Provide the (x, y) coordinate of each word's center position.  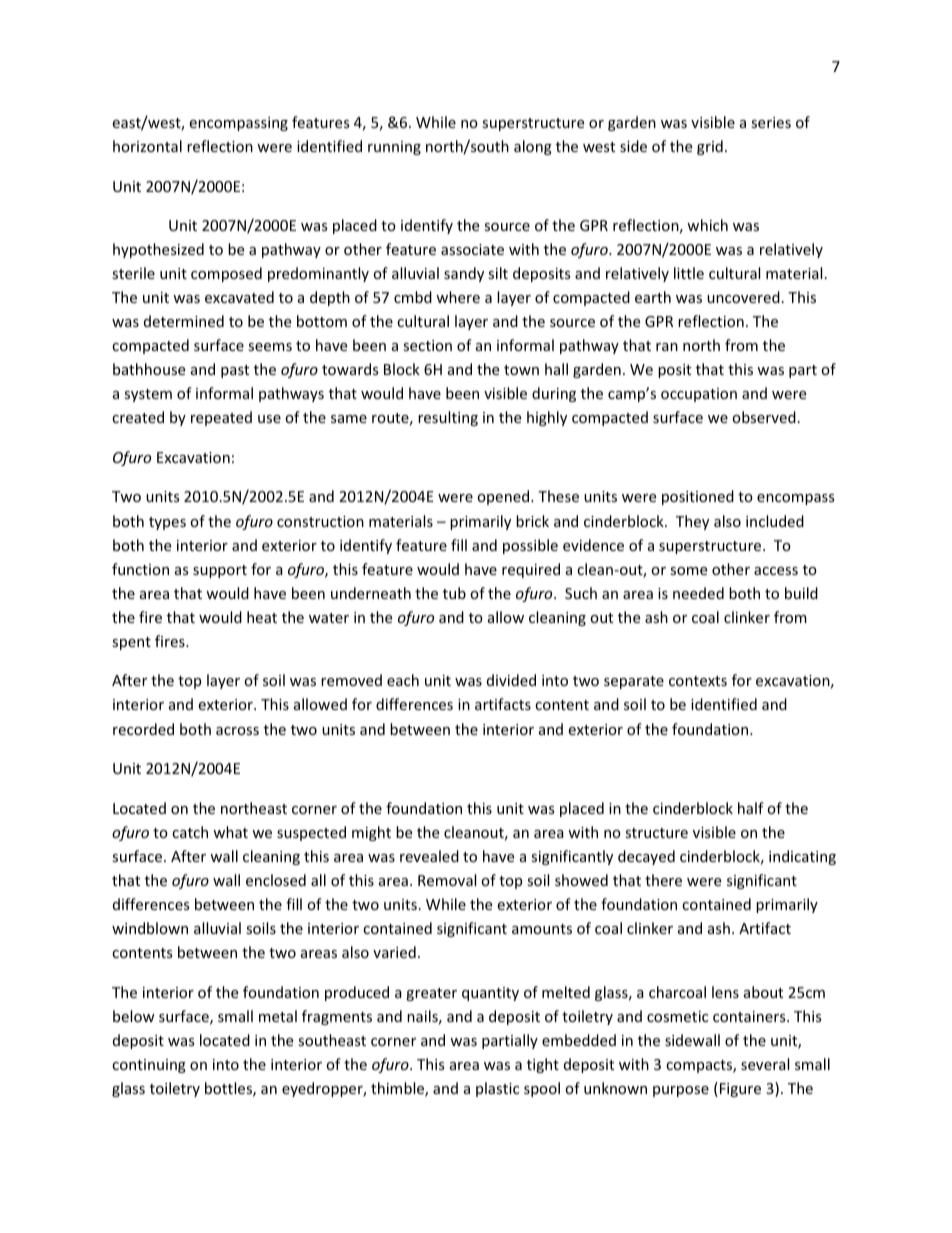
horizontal (147, 146)
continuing (149, 1066)
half (751, 808)
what (230, 832)
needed (698, 593)
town (521, 370)
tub (454, 593)
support (220, 571)
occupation (699, 395)
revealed (429, 856)
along (533, 147)
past (235, 371)
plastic (497, 1089)
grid (710, 147)
